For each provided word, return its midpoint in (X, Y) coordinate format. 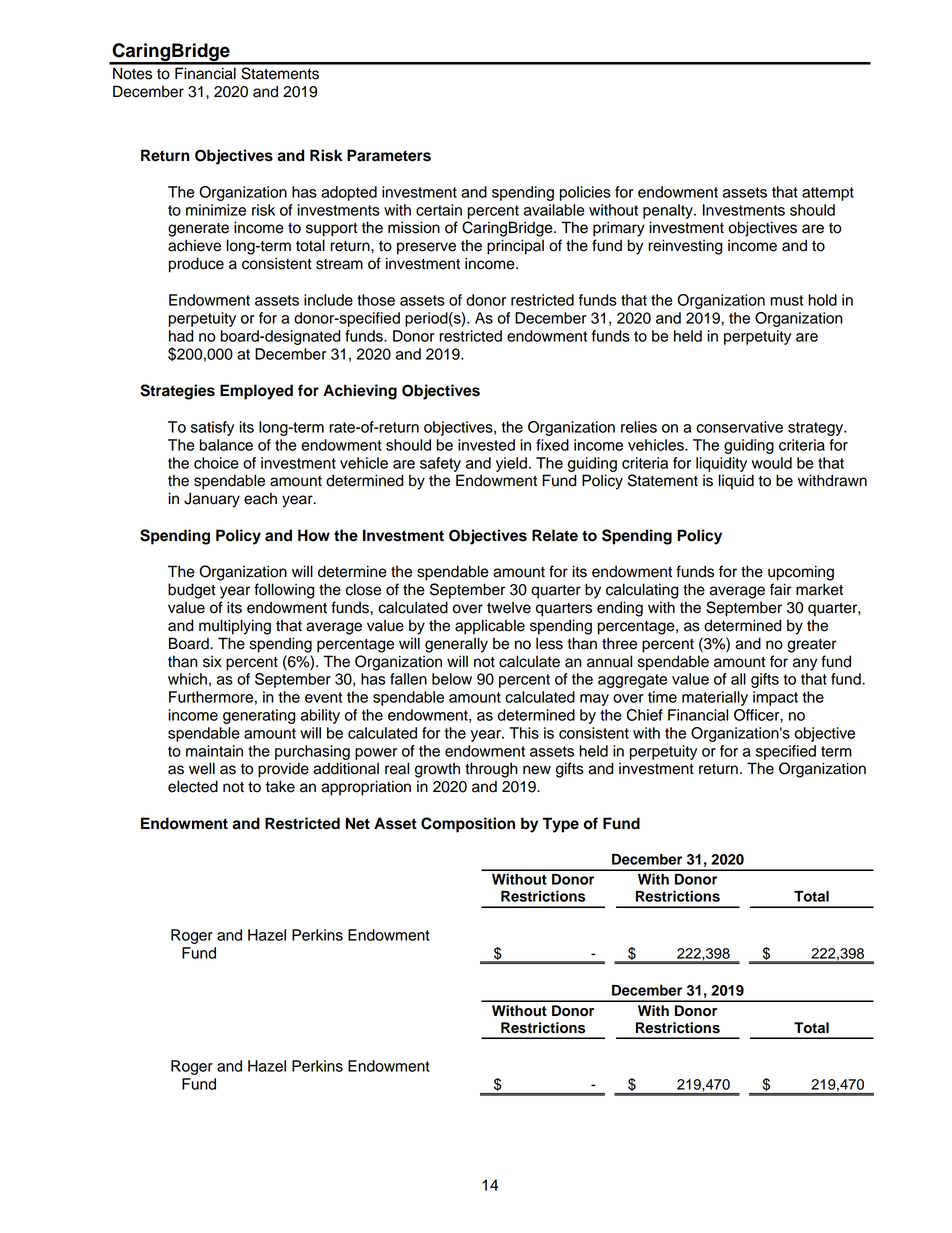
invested (486, 445)
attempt (828, 194)
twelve (509, 607)
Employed (256, 392)
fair (781, 589)
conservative (739, 427)
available (554, 210)
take (280, 786)
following (284, 591)
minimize (216, 210)
